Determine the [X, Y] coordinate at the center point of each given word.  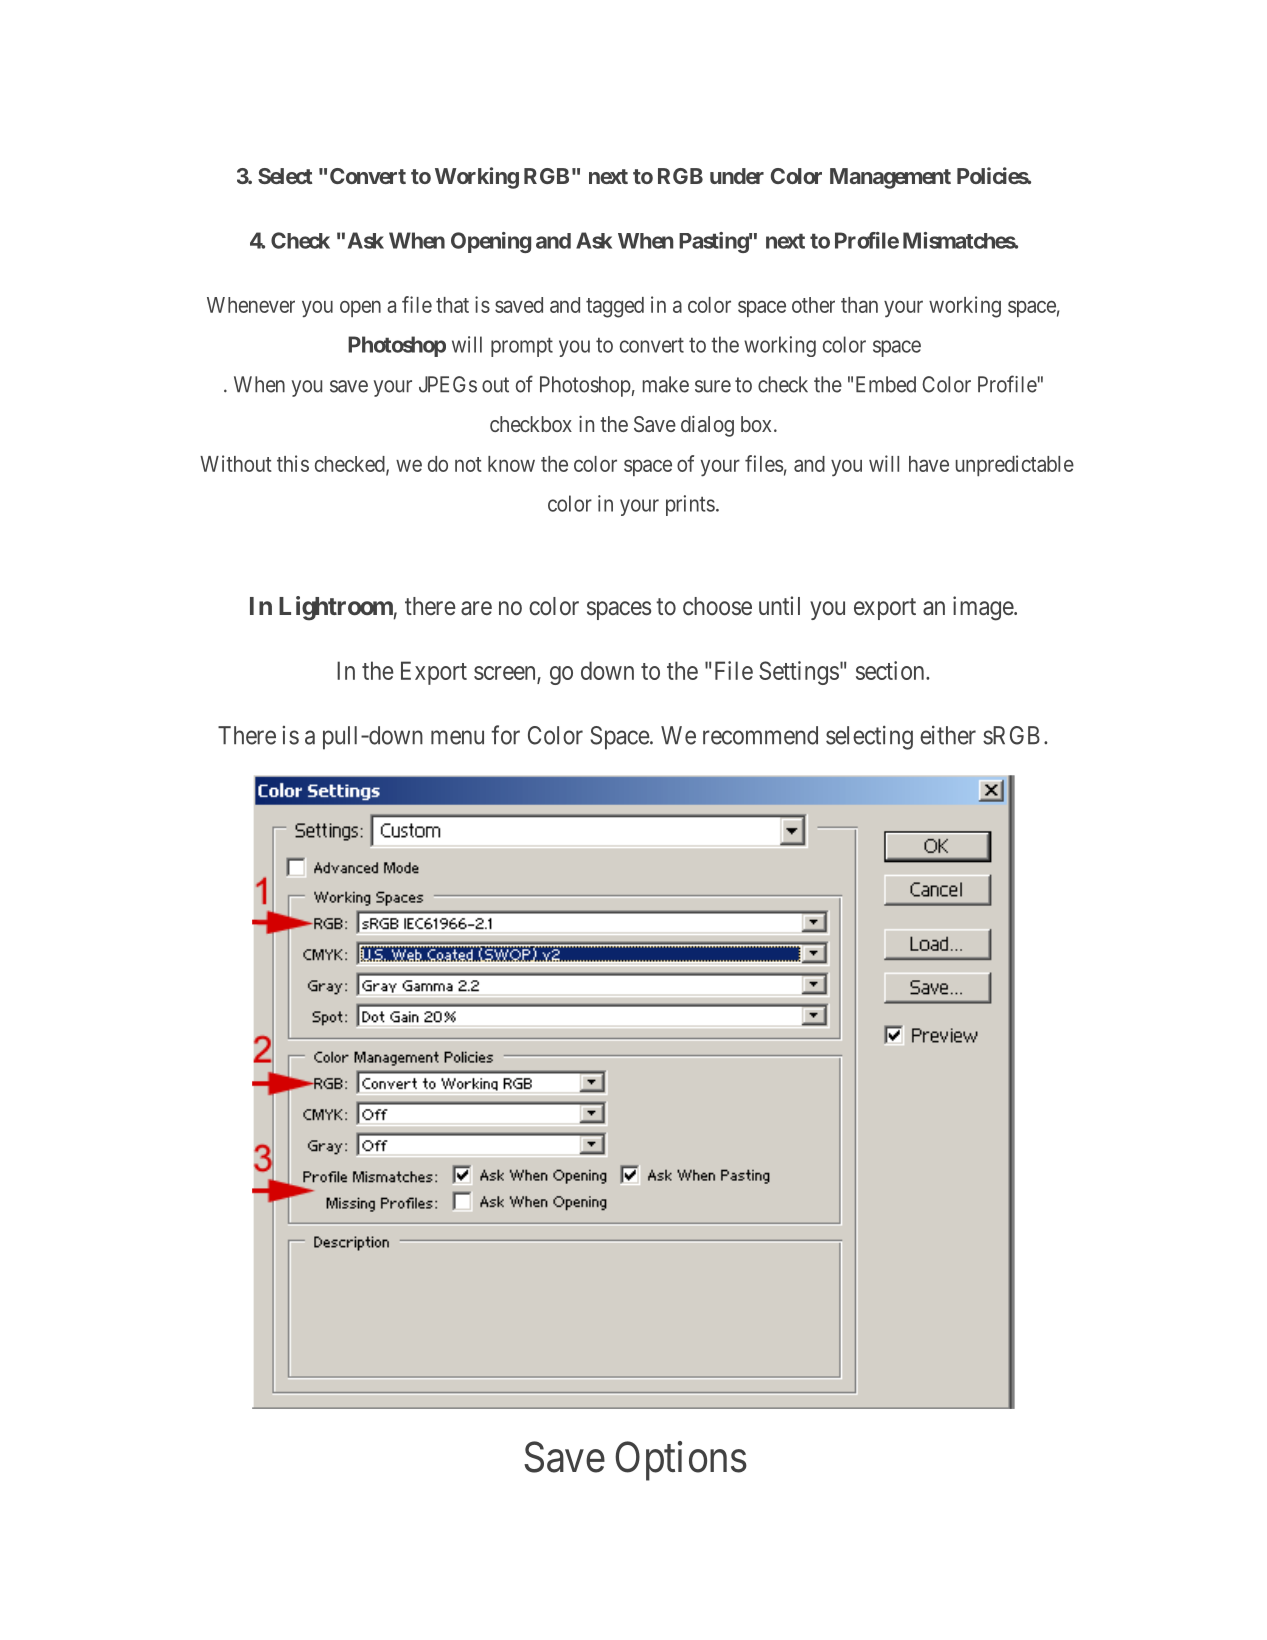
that [452, 305]
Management [890, 178]
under [737, 176]
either [948, 735]
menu [457, 737]
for [505, 735]
